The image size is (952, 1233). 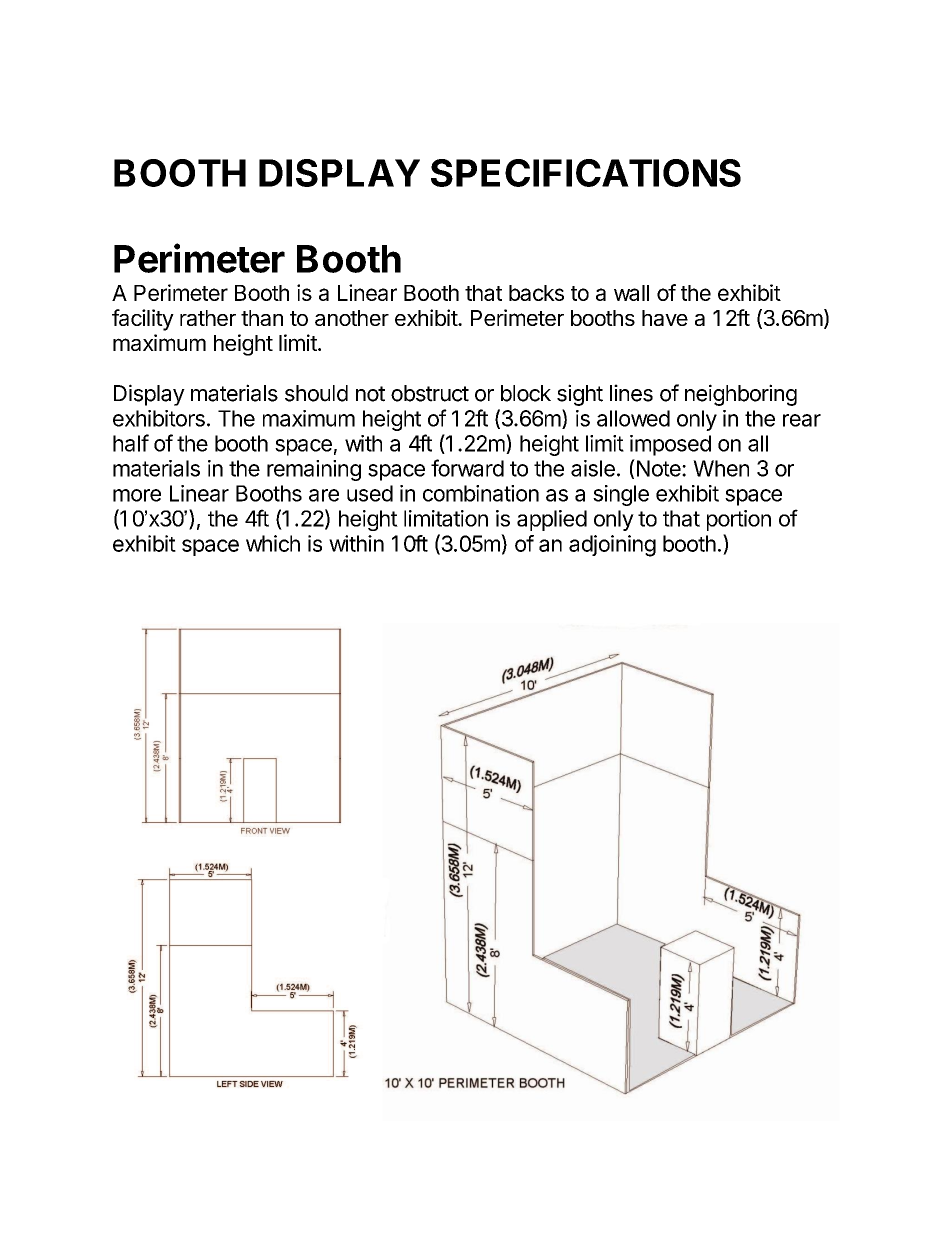 What do you see at coordinates (739, 520) in the screenshot?
I see `portion` at bounding box center [739, 520].
